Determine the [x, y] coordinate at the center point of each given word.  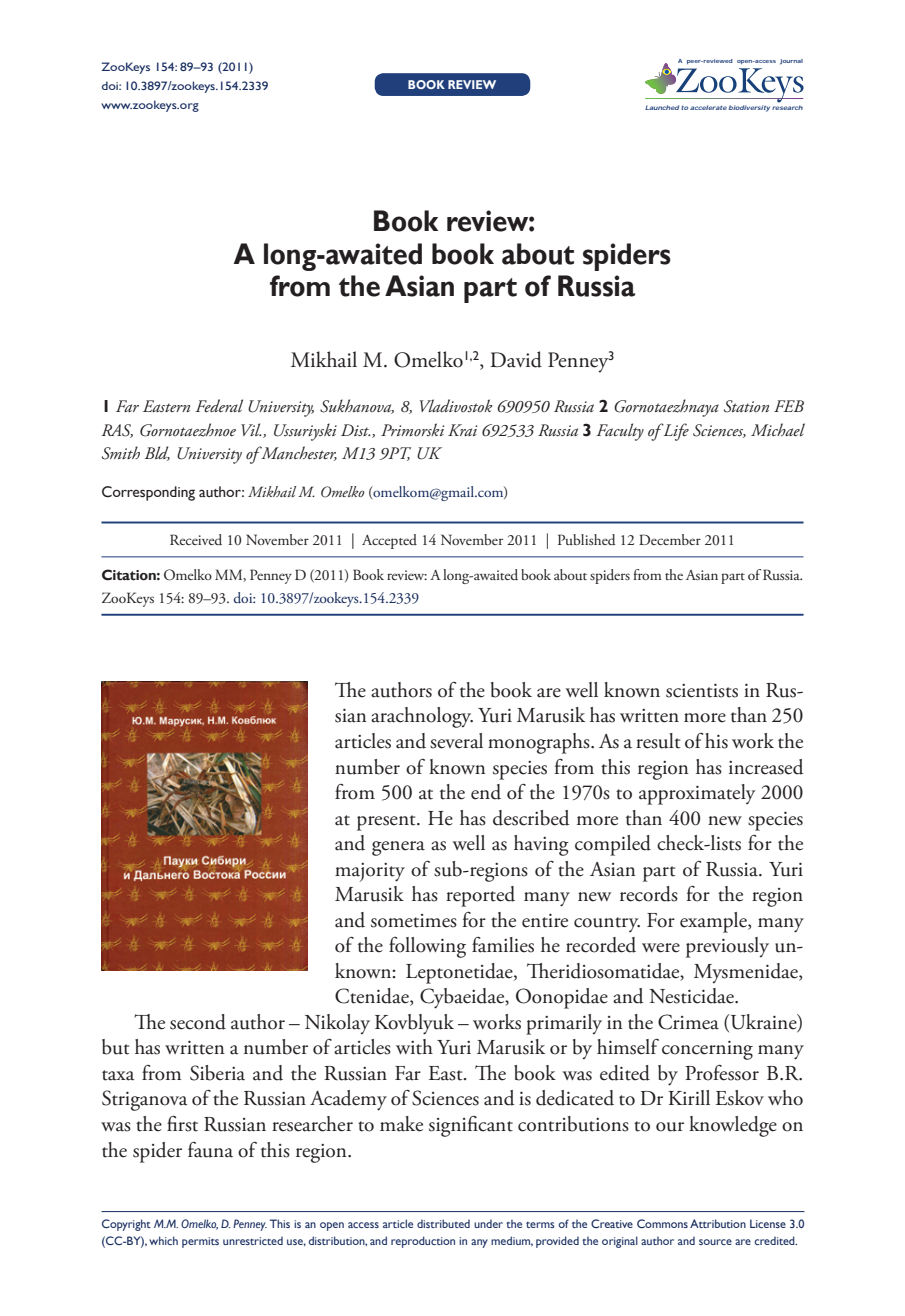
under [488, 1223]
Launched [662, 107]
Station [746, 406]
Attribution [718, 1223]
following [427, 947]
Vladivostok [456, 406]
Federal [219, 405]
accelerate [708, 107]
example [714, 922]
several [456, 741]
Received [196, 540]
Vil [251, 429]
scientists [702, 690]
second [198, 1022]
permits [200, 1242]
